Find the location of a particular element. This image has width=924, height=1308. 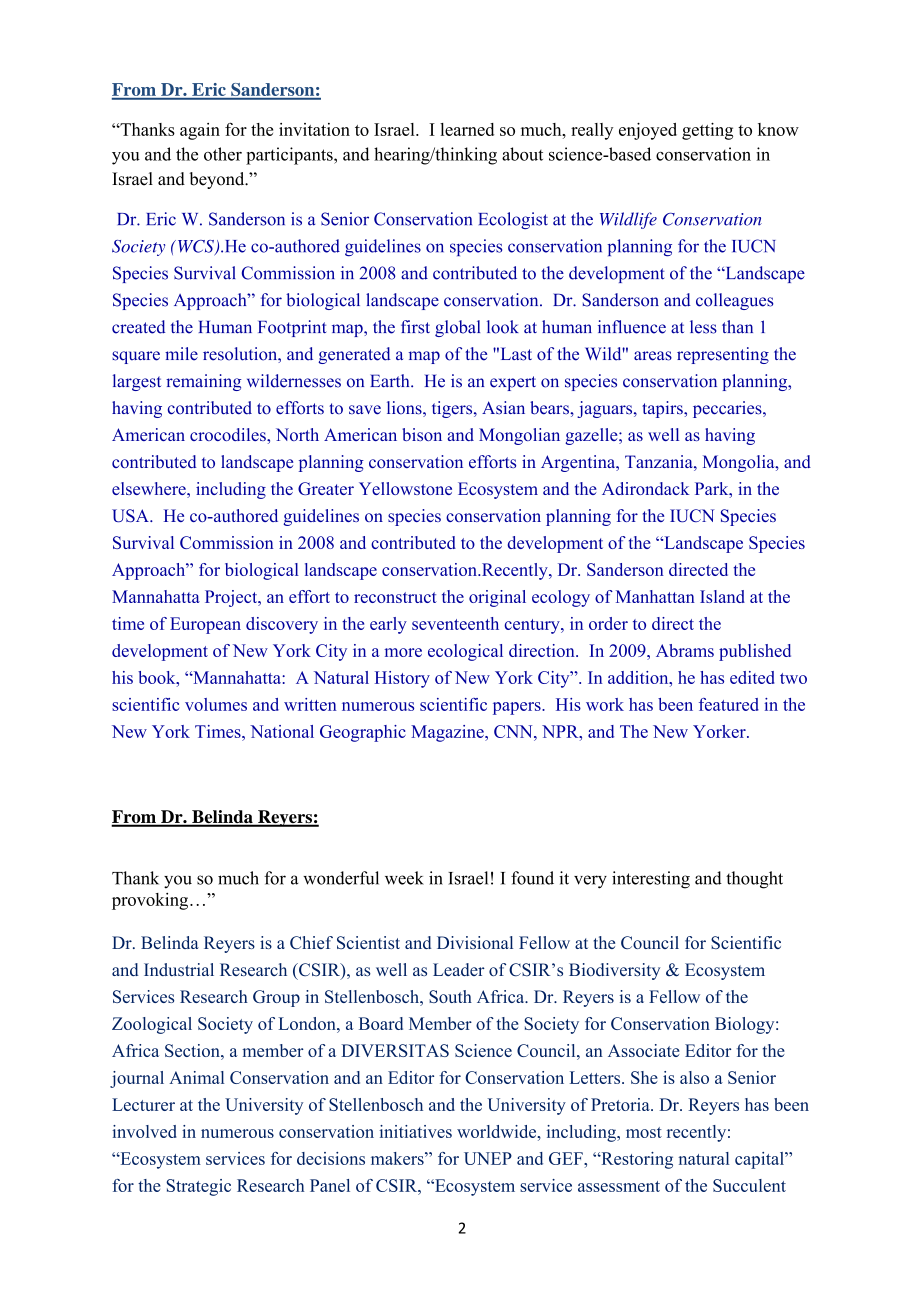

remaining is located at coordinates (204, 382).
